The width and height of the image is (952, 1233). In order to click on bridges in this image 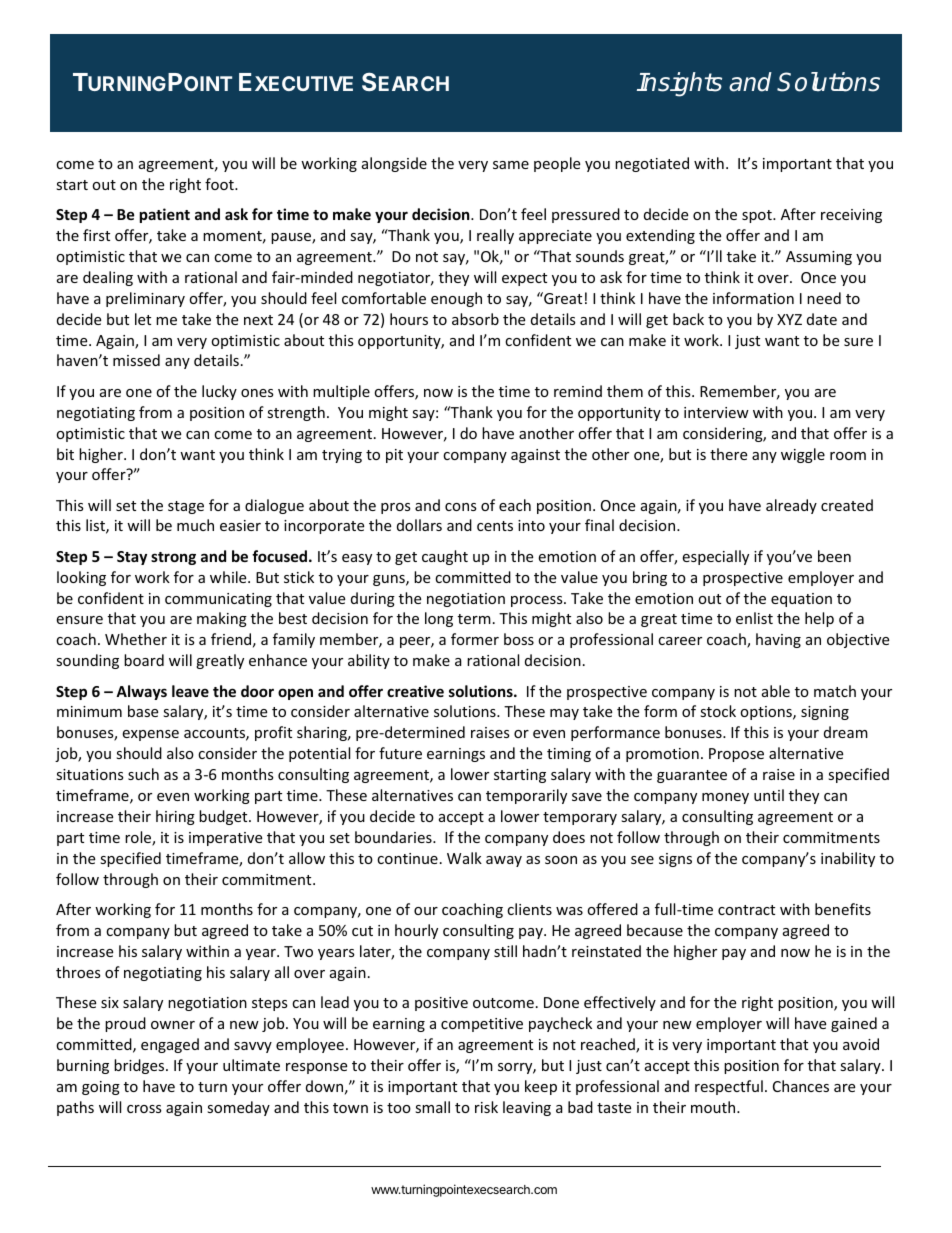, I will do `click(140, 1066)`.
